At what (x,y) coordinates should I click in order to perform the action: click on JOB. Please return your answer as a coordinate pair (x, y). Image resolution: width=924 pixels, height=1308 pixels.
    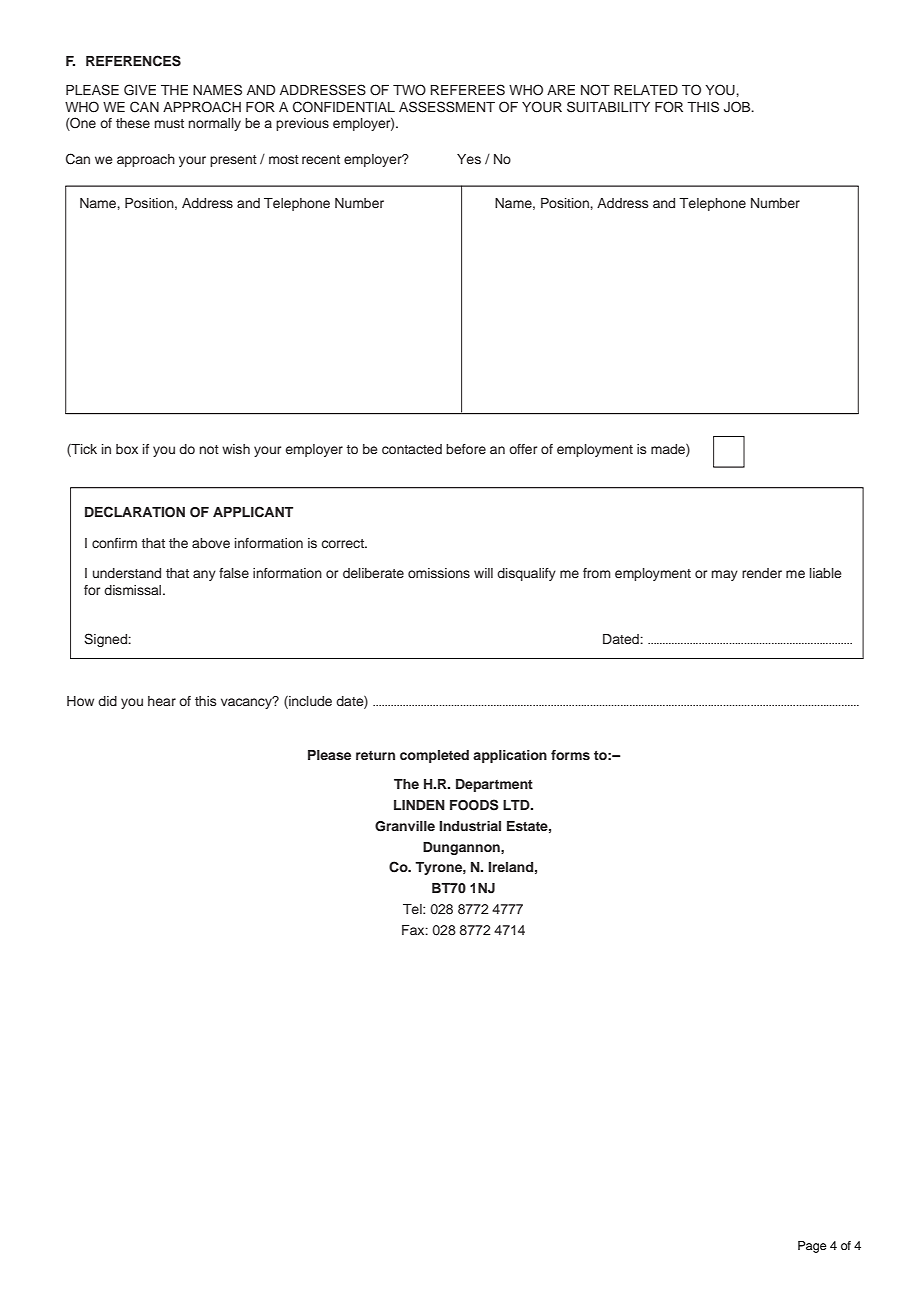
    Looking at the image, I should click on (738, 107).
